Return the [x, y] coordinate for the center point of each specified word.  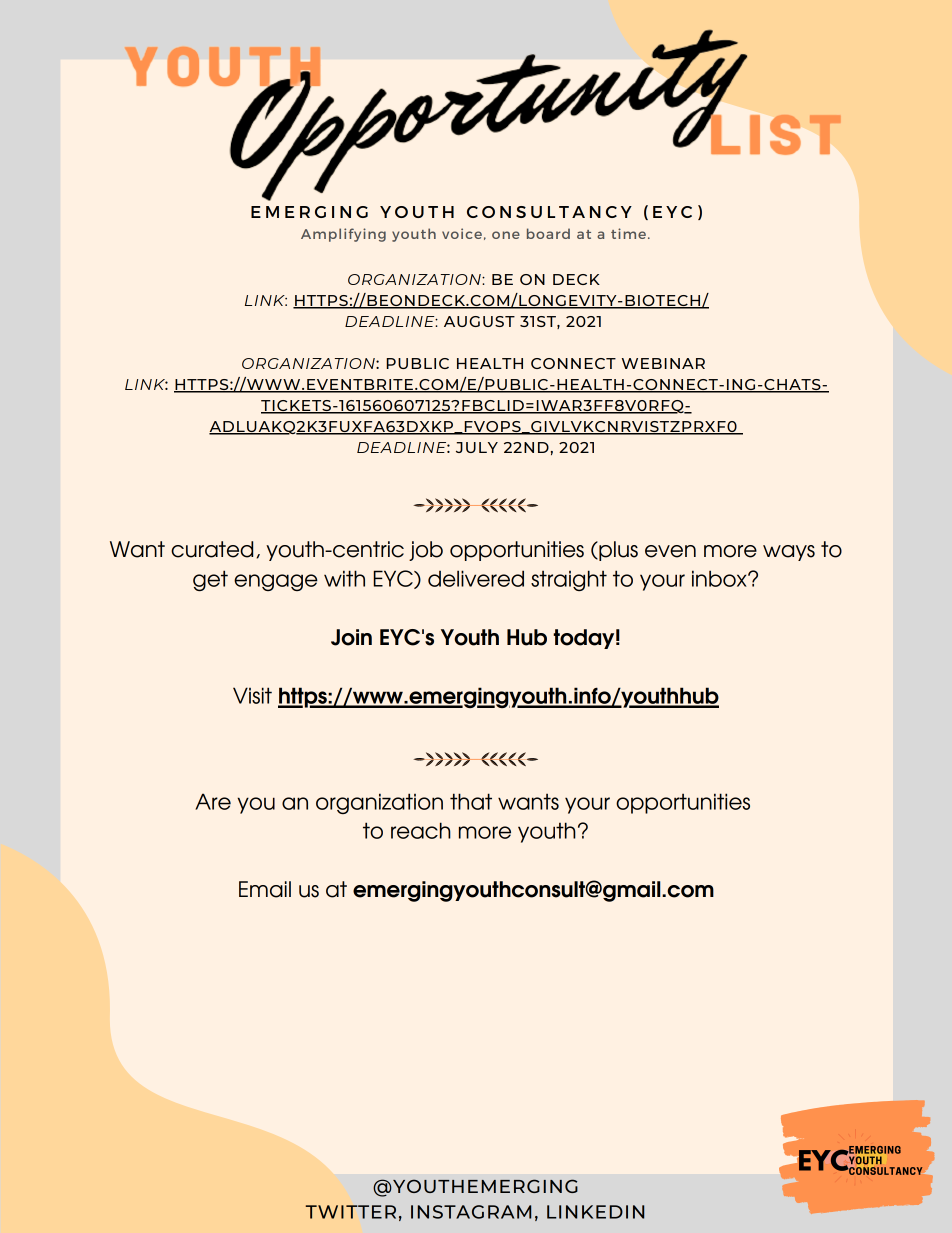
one [506, 235]
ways [789, 553]
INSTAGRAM [471, 1212]
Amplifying [343, 235]
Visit [252, 695]
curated [212, 549]
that [471, 801]
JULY [477, 447]
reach [421, 830]
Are [213, 801]
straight [569, 580]
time [628, 233]
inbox [720, 578]
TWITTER [350, 1212]
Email [265, 889]
